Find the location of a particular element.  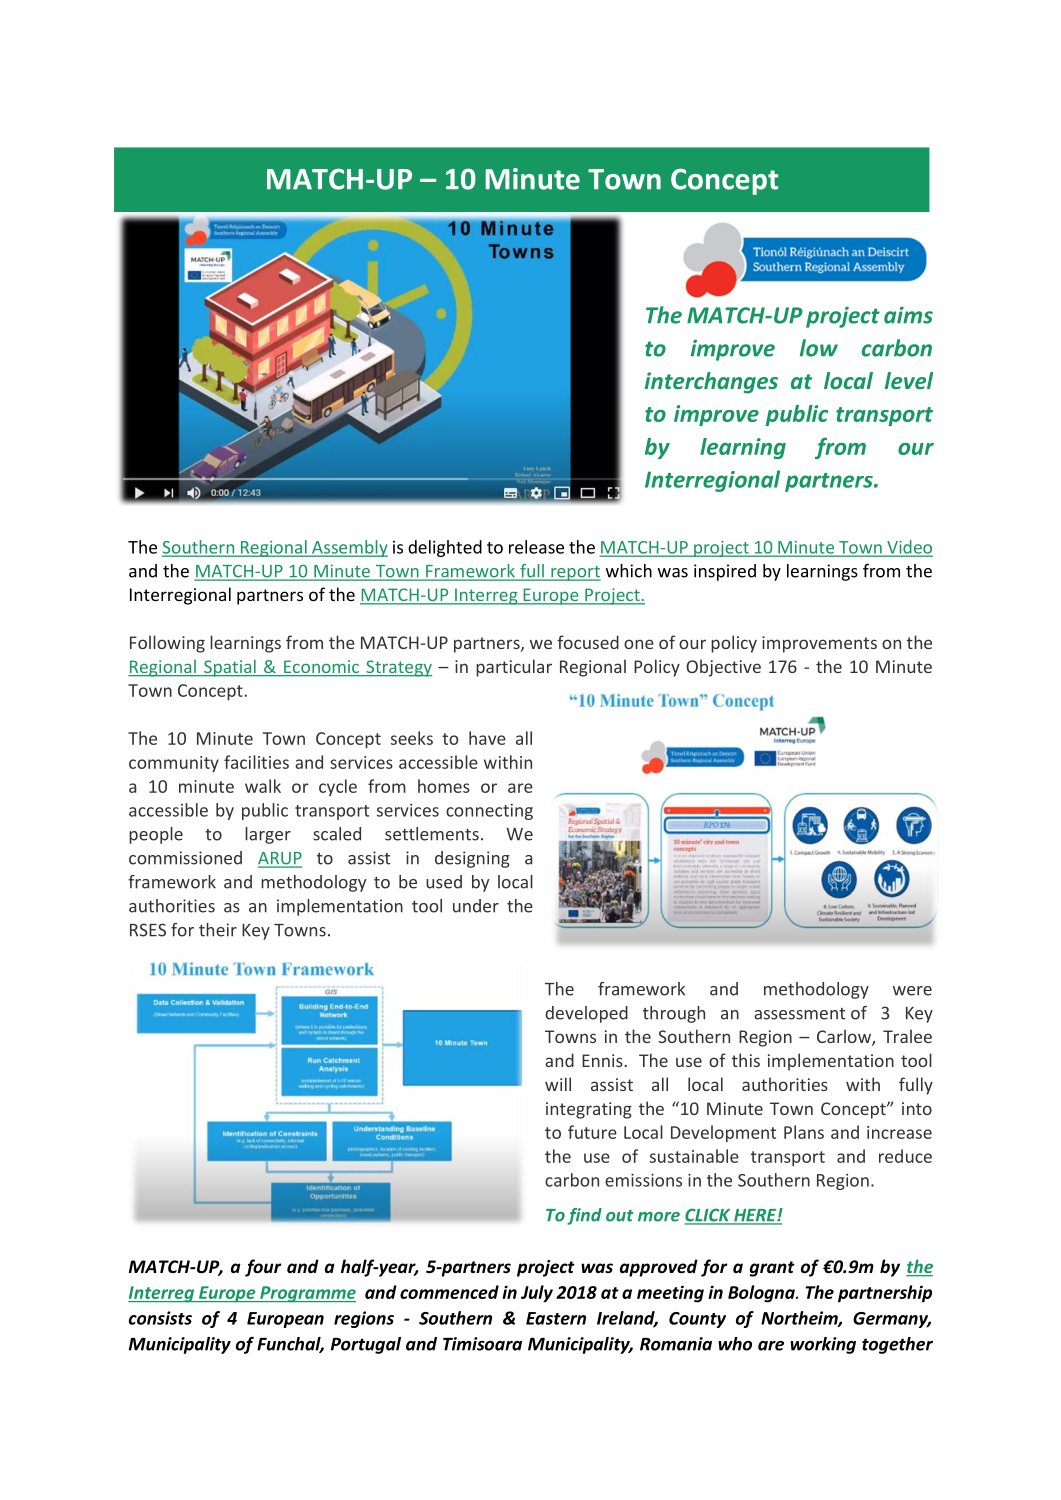

Eastern is located at coordinates (556, 1318).
